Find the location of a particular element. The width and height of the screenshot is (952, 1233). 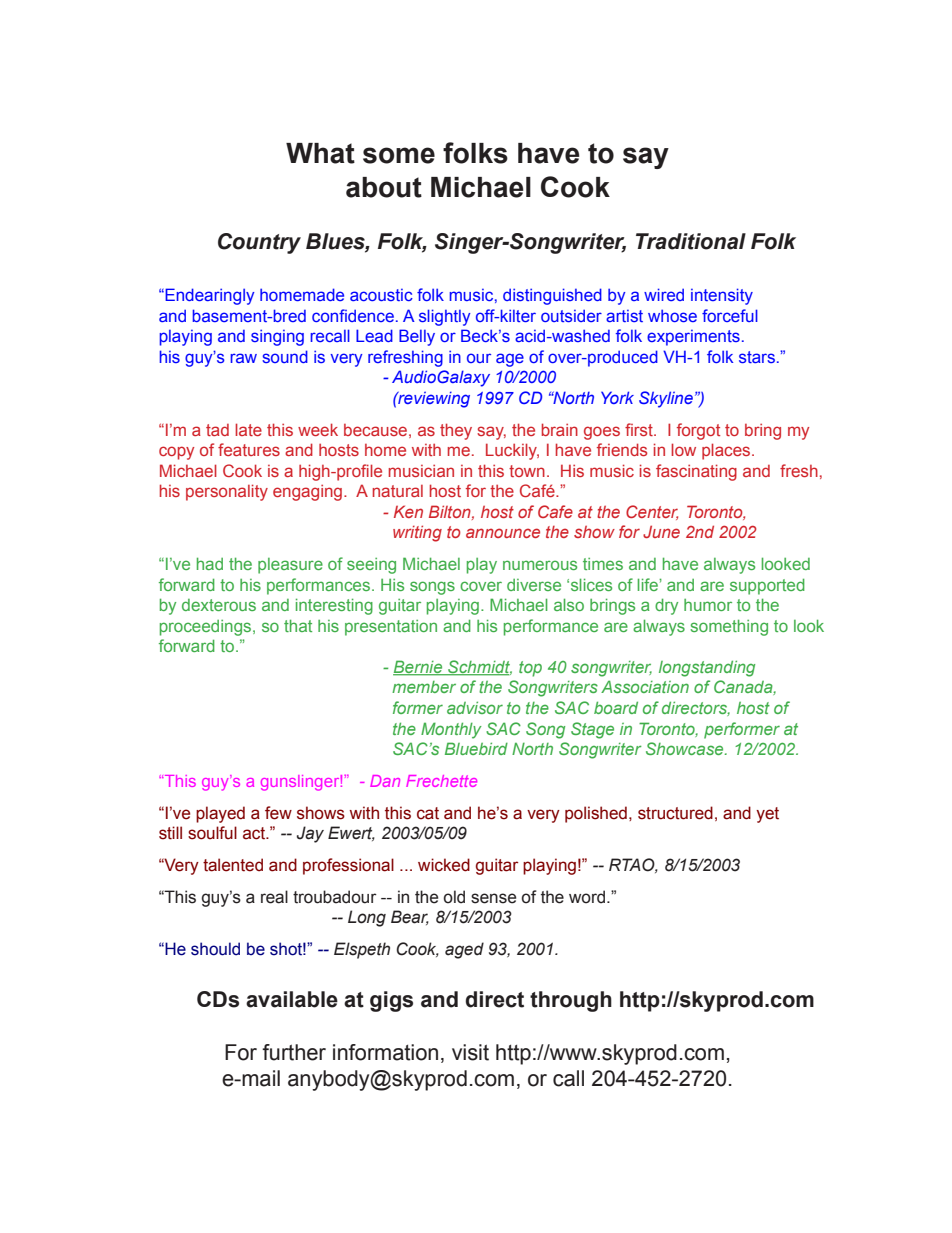

announce is located at coordinates (503, 533).
